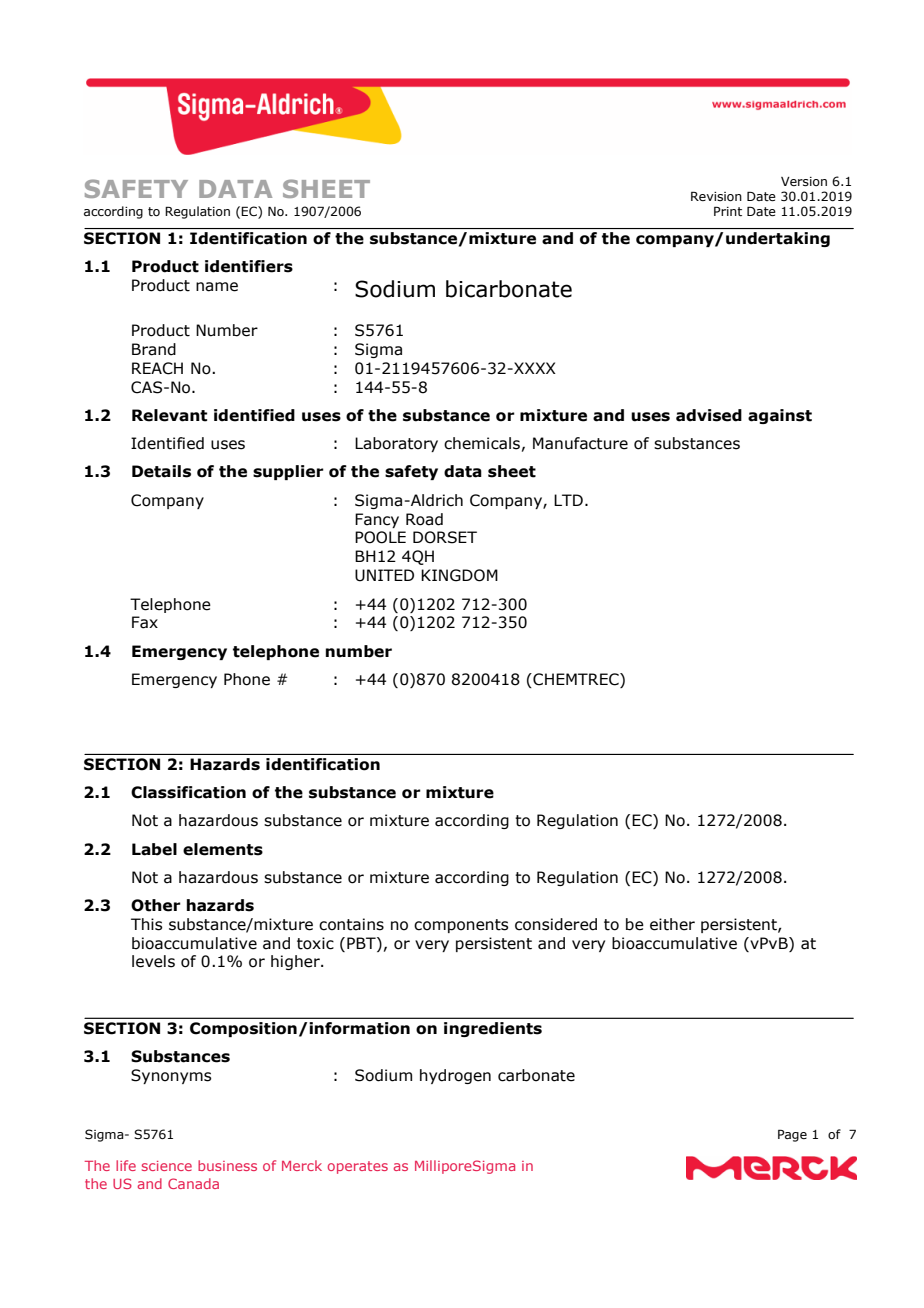 This page has height=1308, width=924. Describe the element at coordinates (461, 926) in the page. I see `components` at that location.
